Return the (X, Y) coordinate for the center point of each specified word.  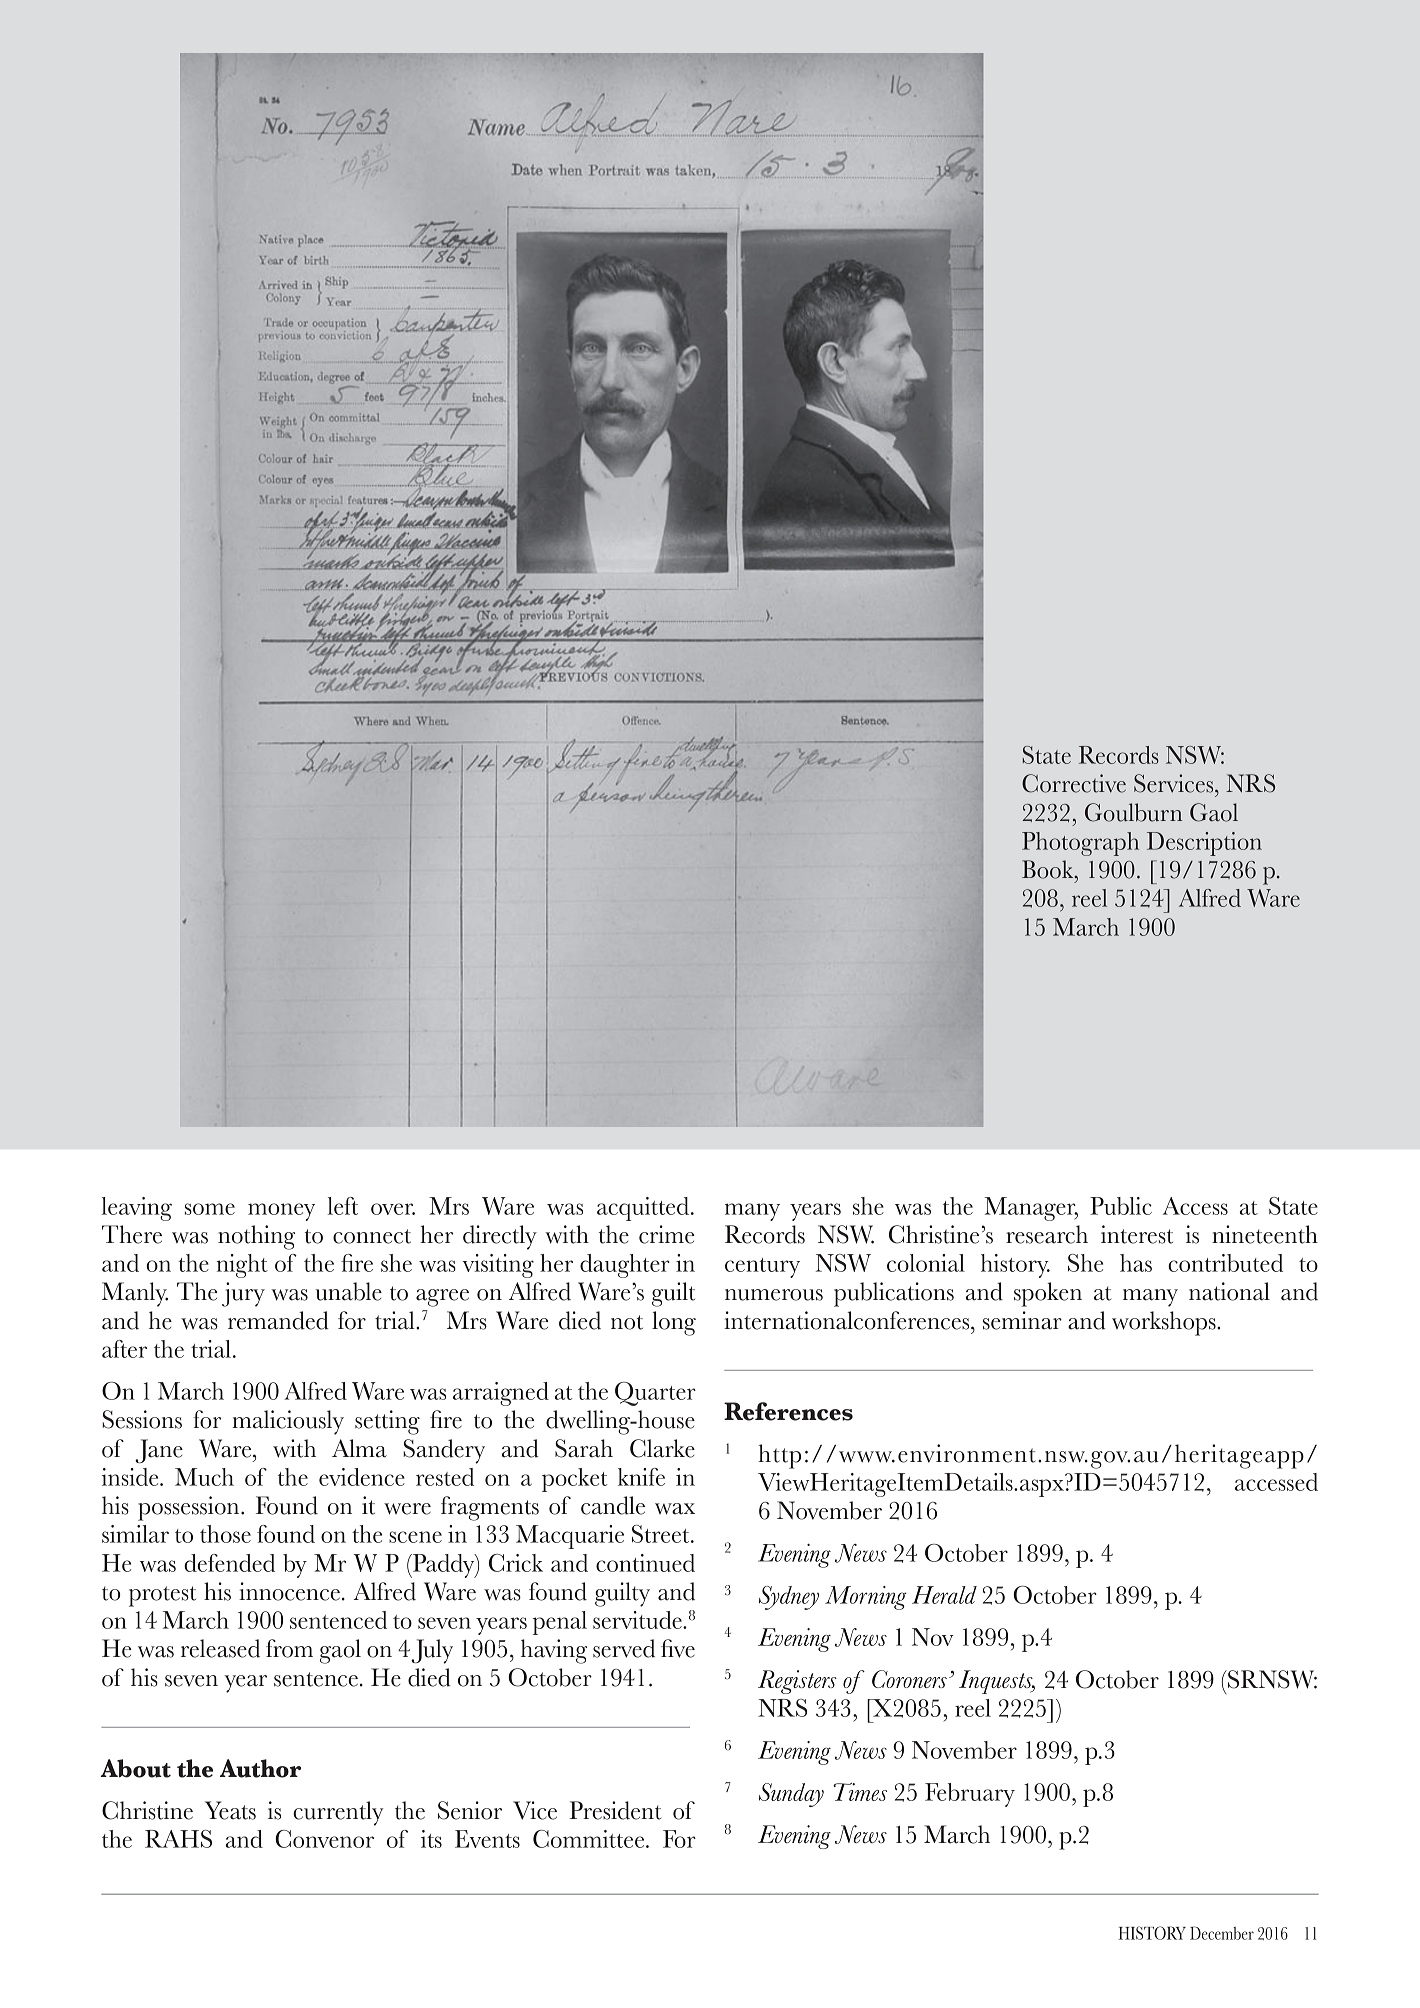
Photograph (1080, 844)
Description (1204, 844)
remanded (278, 1320)
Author (260, 1768)
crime (667, 1234)
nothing (256, 1237)
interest (1137, 1234)
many (1150, 1298)
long (674, 1323)
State (1047, 755)
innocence (289, 1591)
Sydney (789, 1598)
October (1117, 1679)
